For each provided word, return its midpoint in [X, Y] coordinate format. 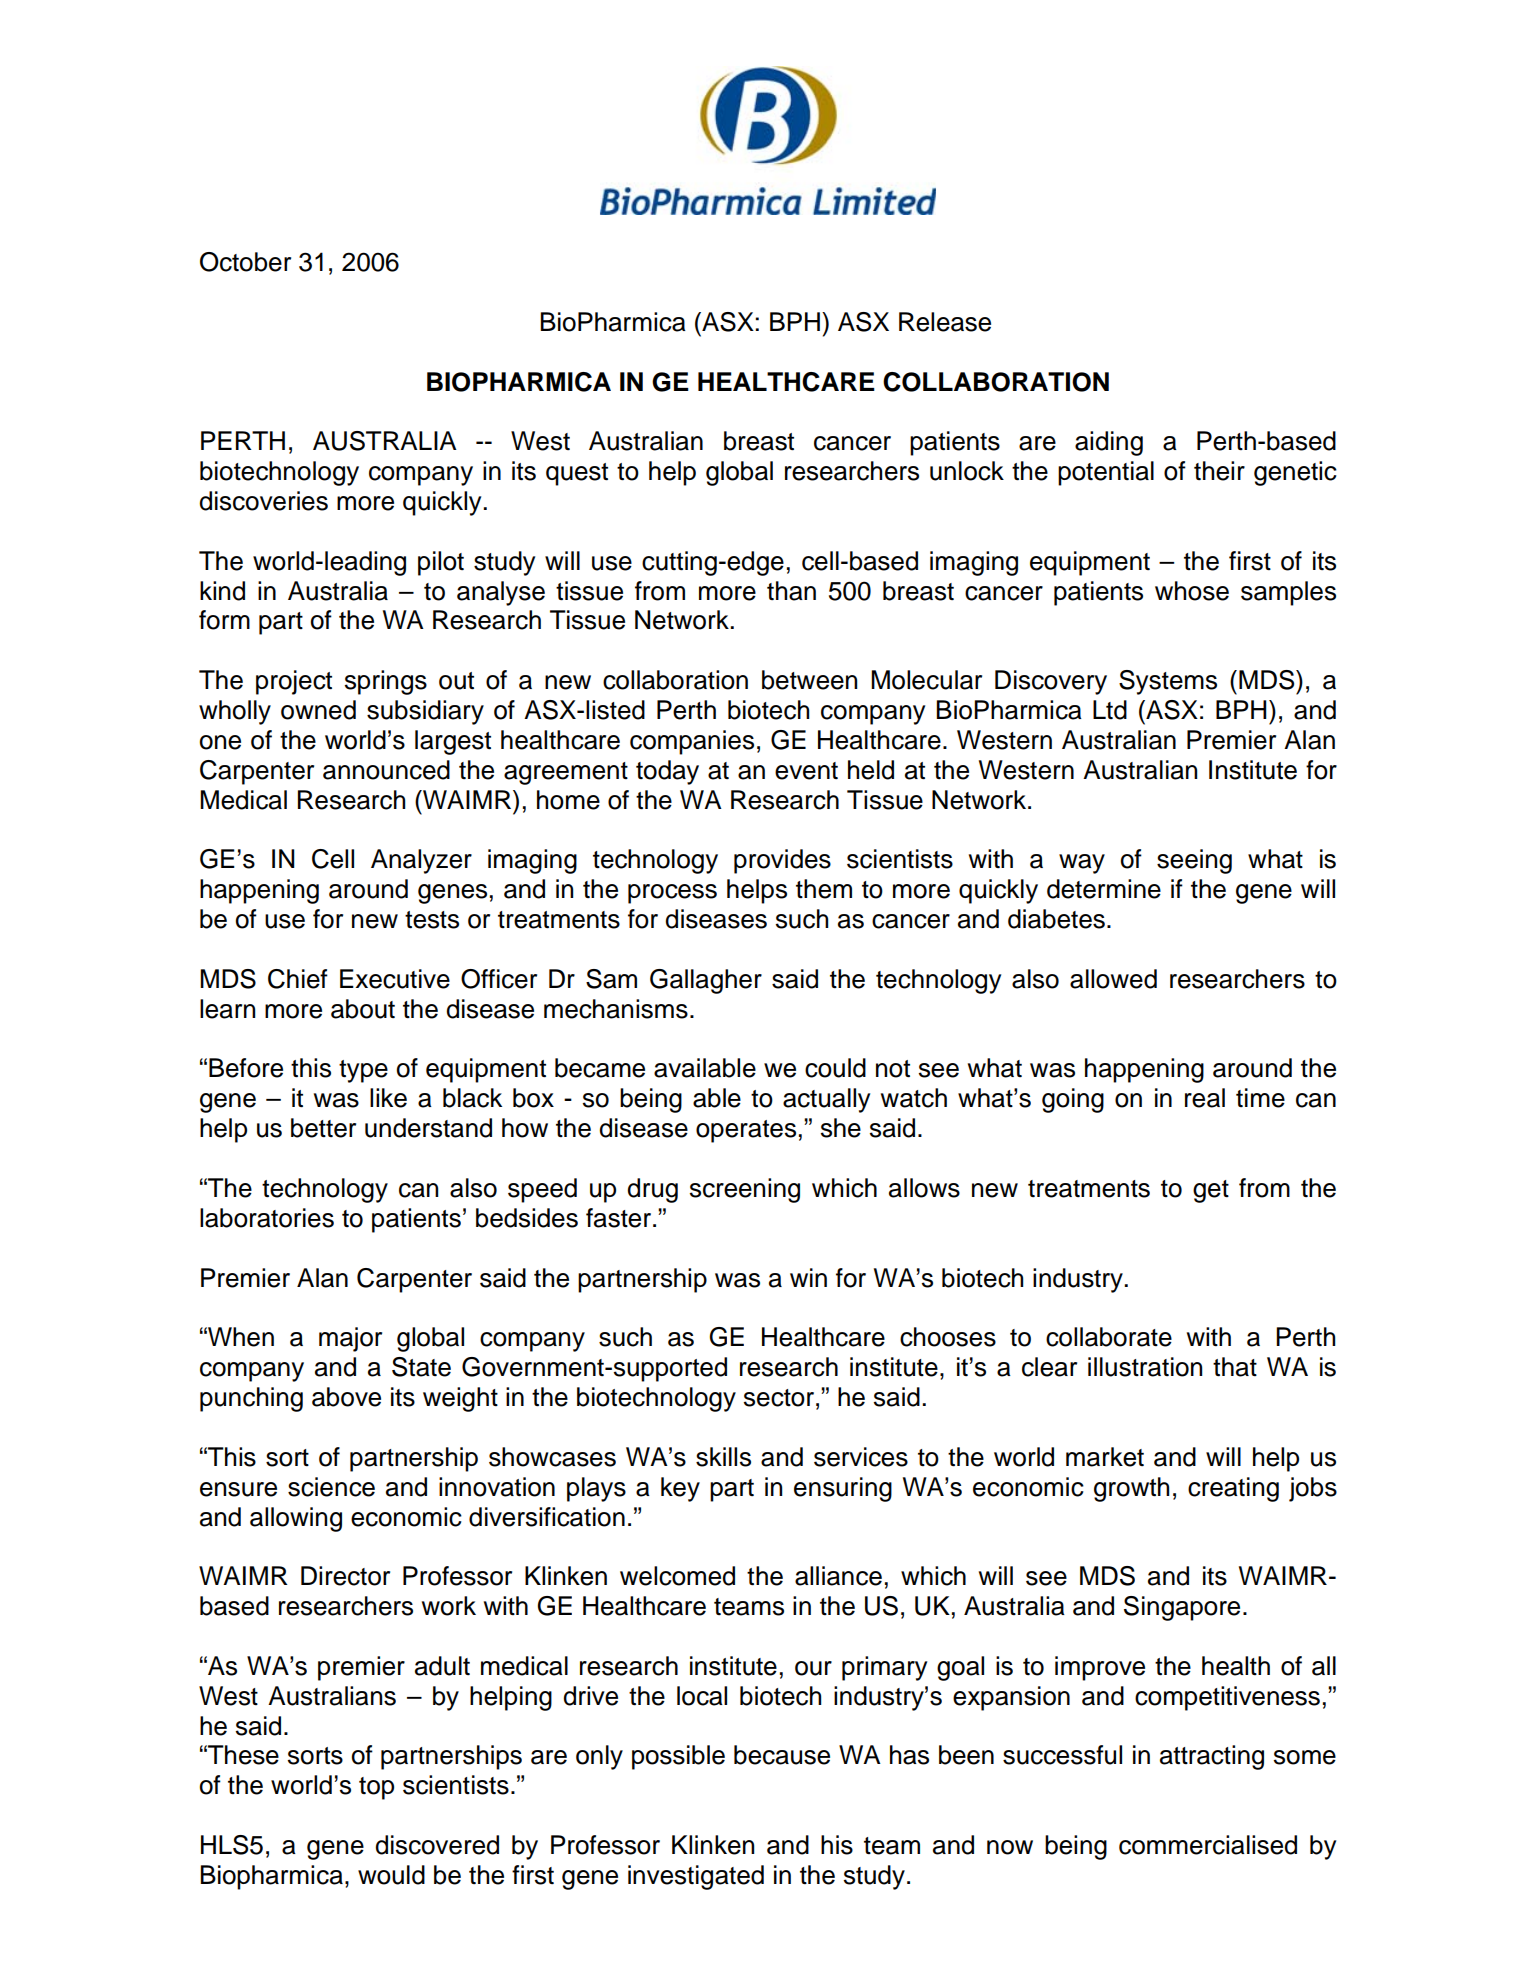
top [376, 1788]
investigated [696, 1877]
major [350, 1339]
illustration [1145, 1367]
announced [386, 770]
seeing [1194, 861]
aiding [1109, 443]
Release [945, 322]
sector [779, 1398]
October [245, 262]
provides [782, 861]
